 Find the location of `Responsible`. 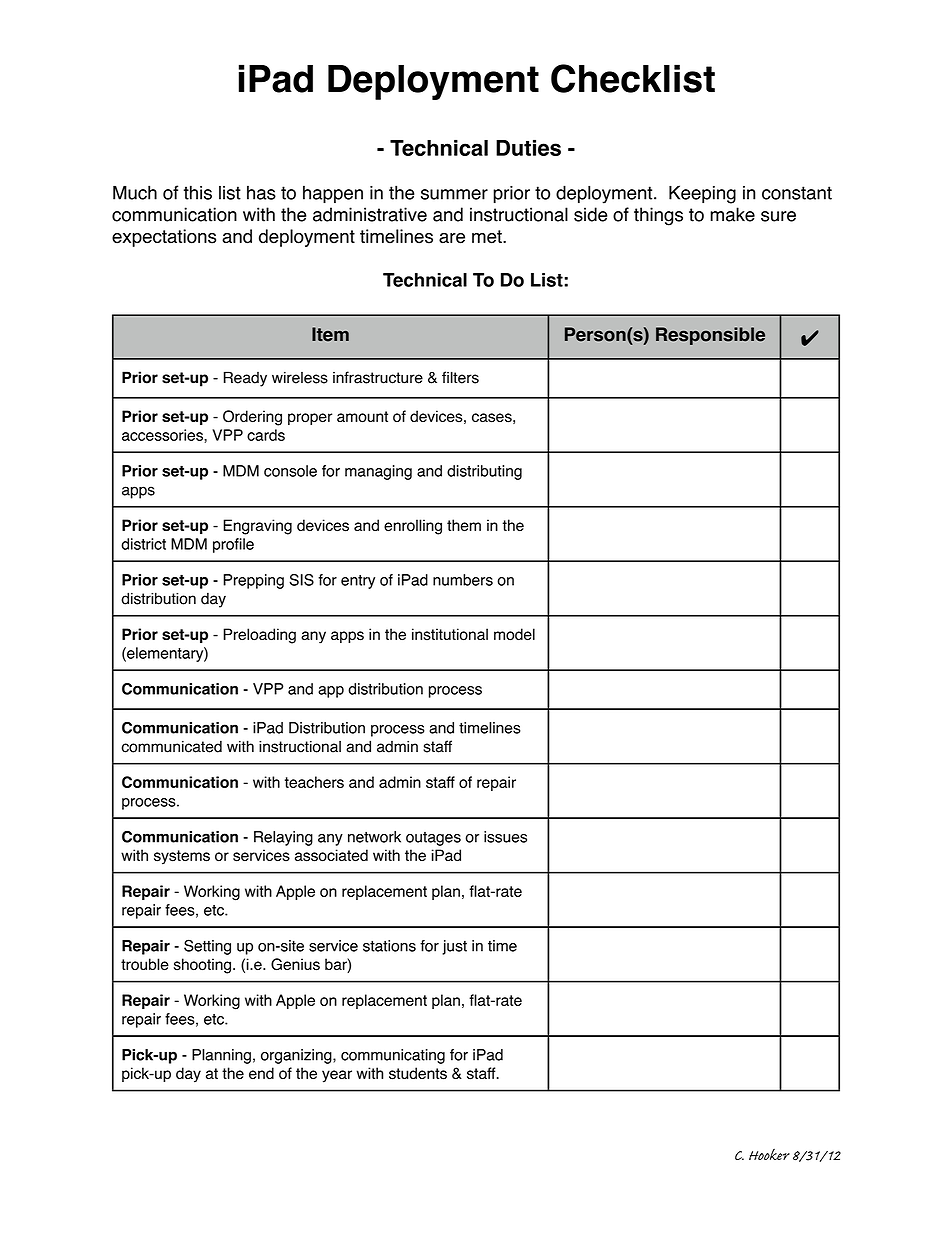

Responsible is located at coordinates (710, 336).
